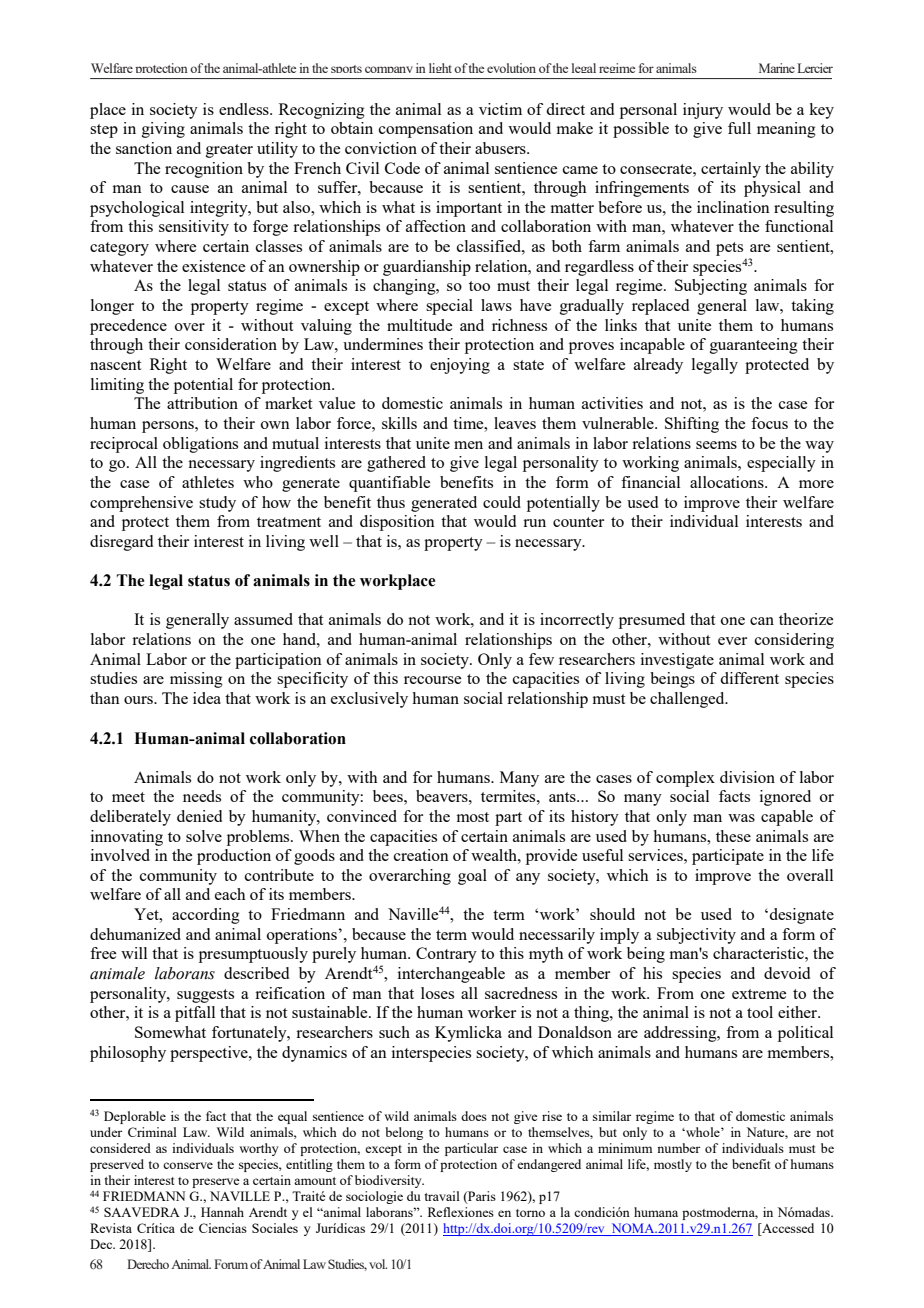 The width and height of the screenshot is (924, 1308). What do you see at coordinates (206, 916) in the screenshot?
I see `according` at bounding box center [206, 916].
